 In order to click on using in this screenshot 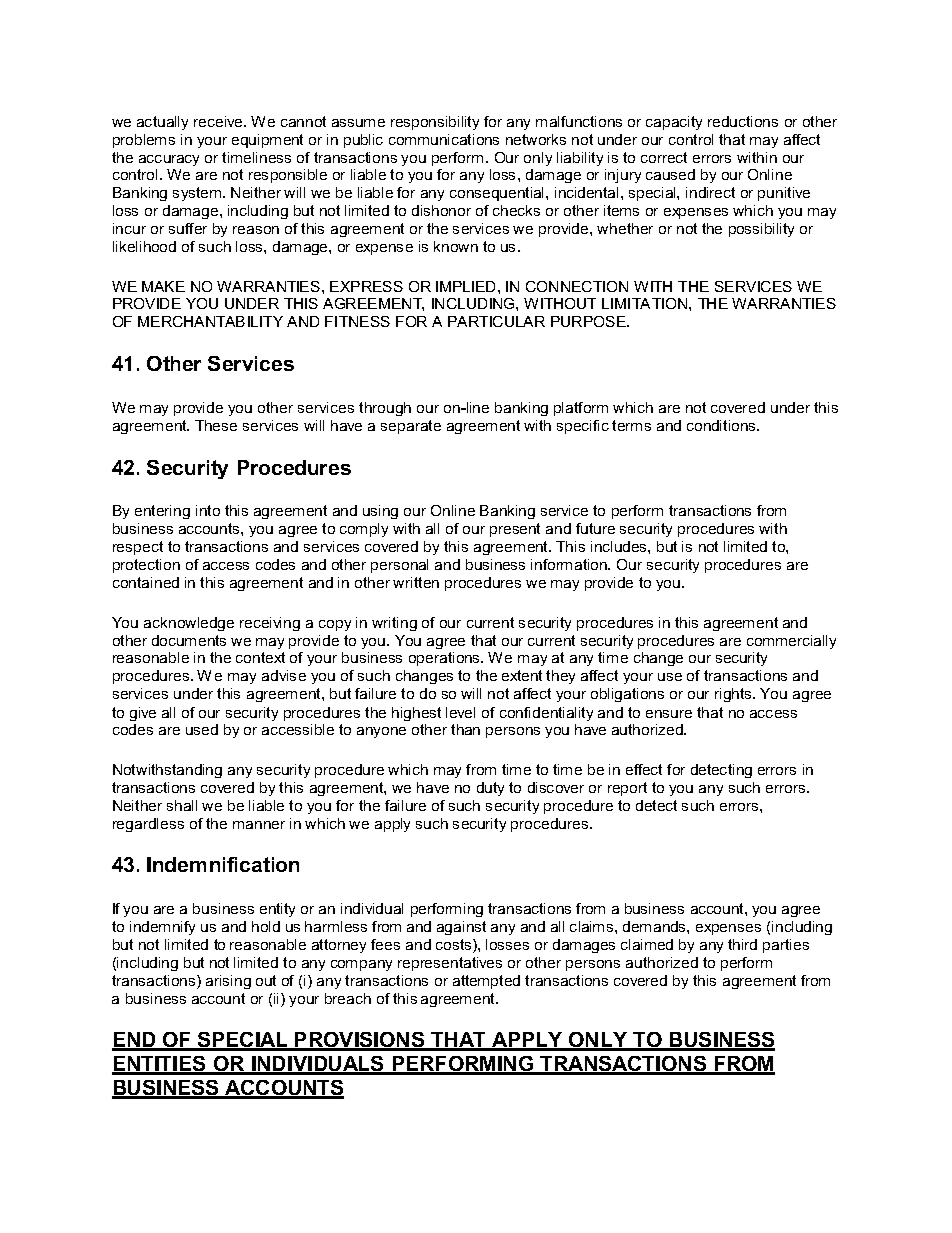, I will do `click(380, 512)`.
